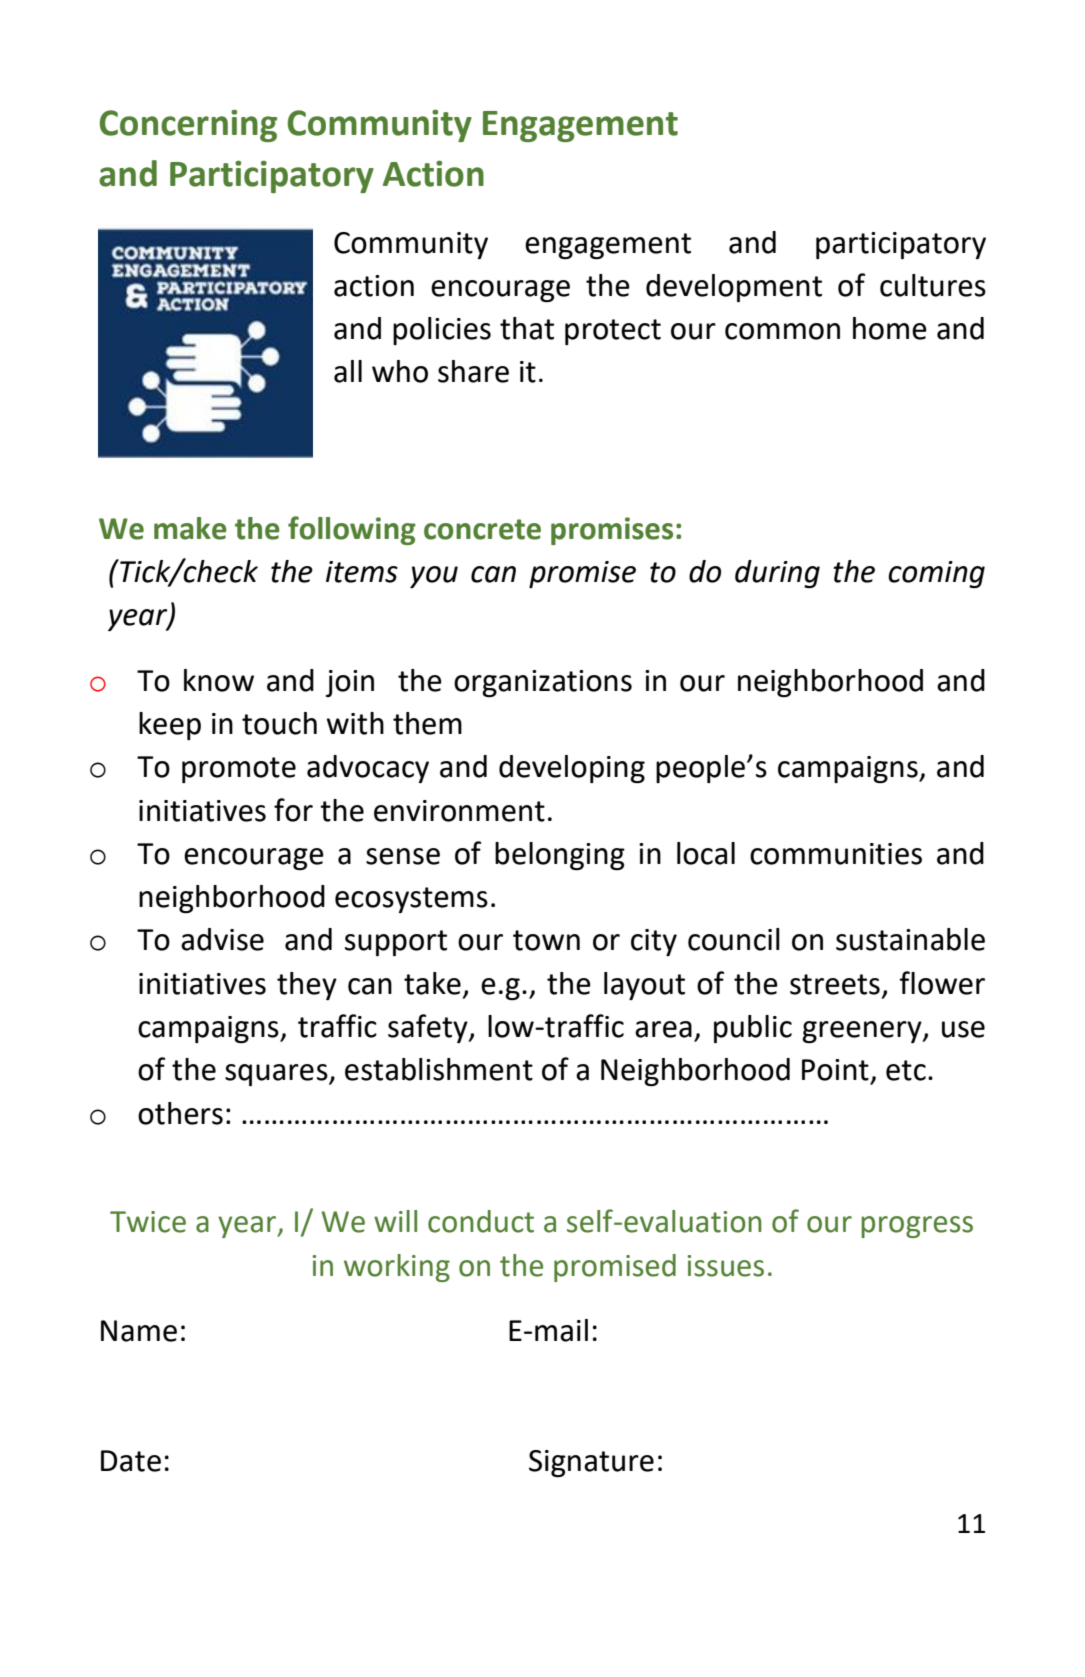 The image size is (1085, 1677). What do you see at coordinates (572, 769) in the screenshot?
I see `developing` at bounding box center [572, 769].
